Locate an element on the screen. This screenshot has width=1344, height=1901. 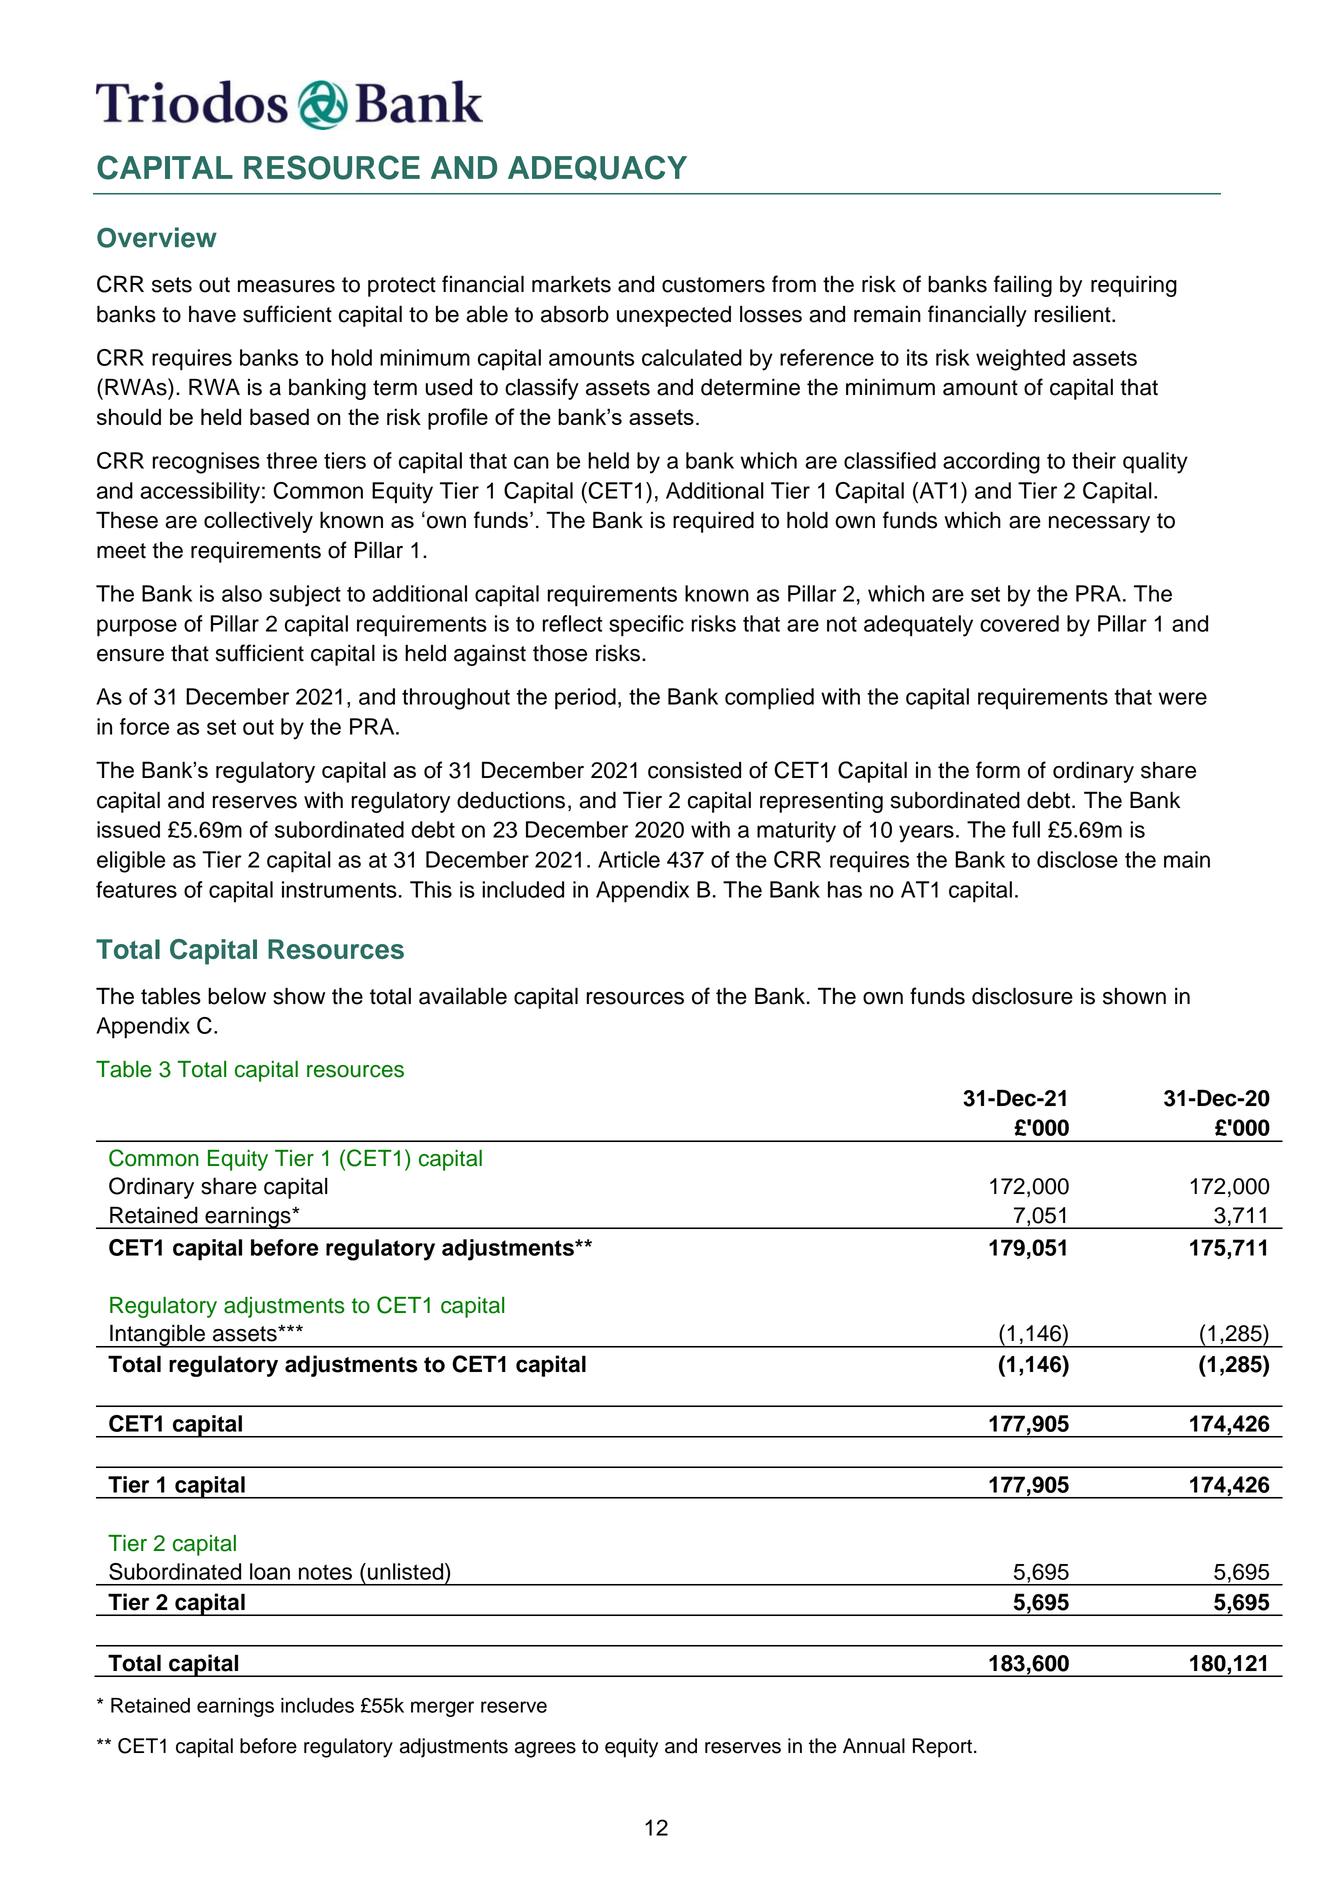
Overview is located at coordinates (157, 237).
